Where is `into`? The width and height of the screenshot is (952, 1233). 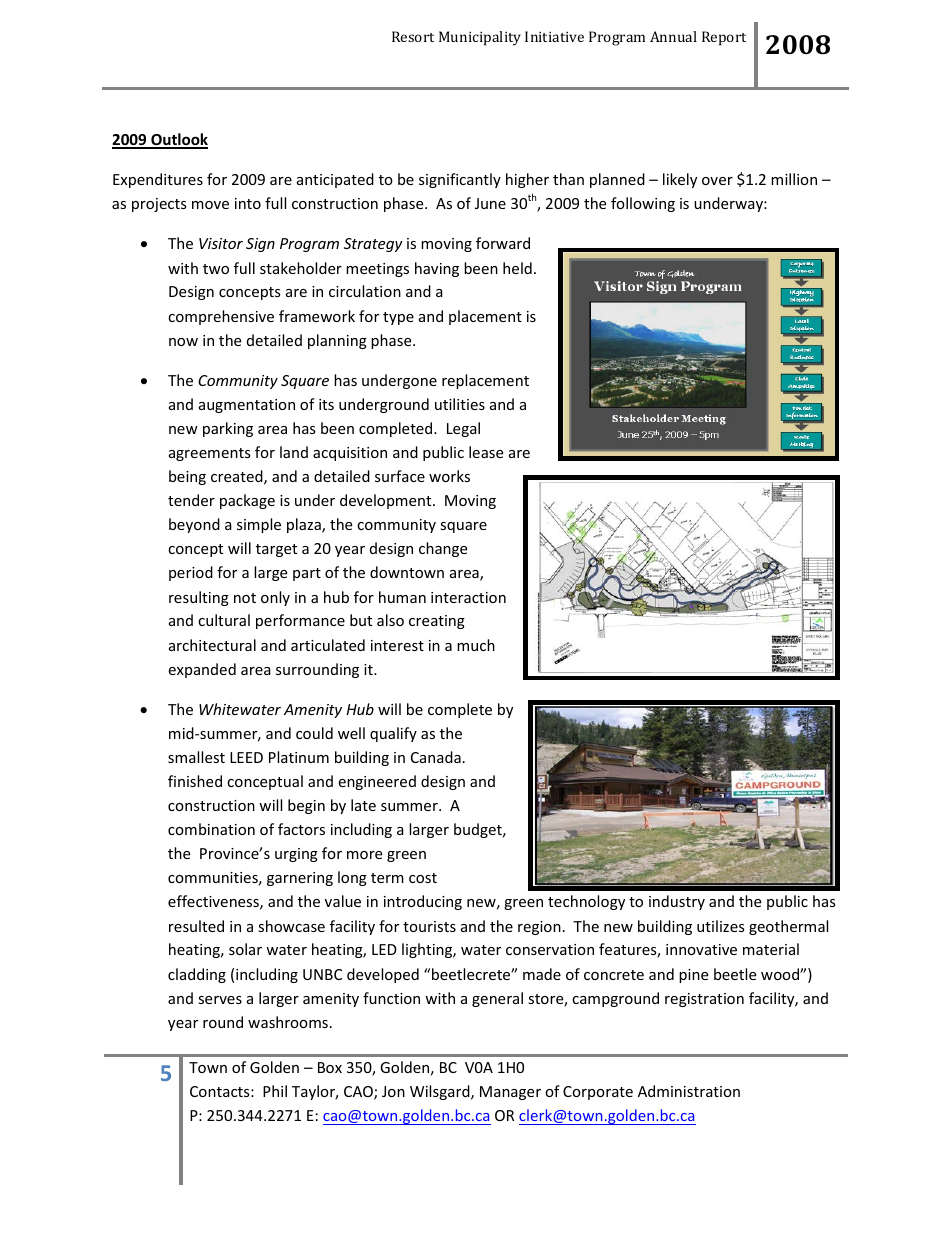
into is located at coordinates (248, 203).
